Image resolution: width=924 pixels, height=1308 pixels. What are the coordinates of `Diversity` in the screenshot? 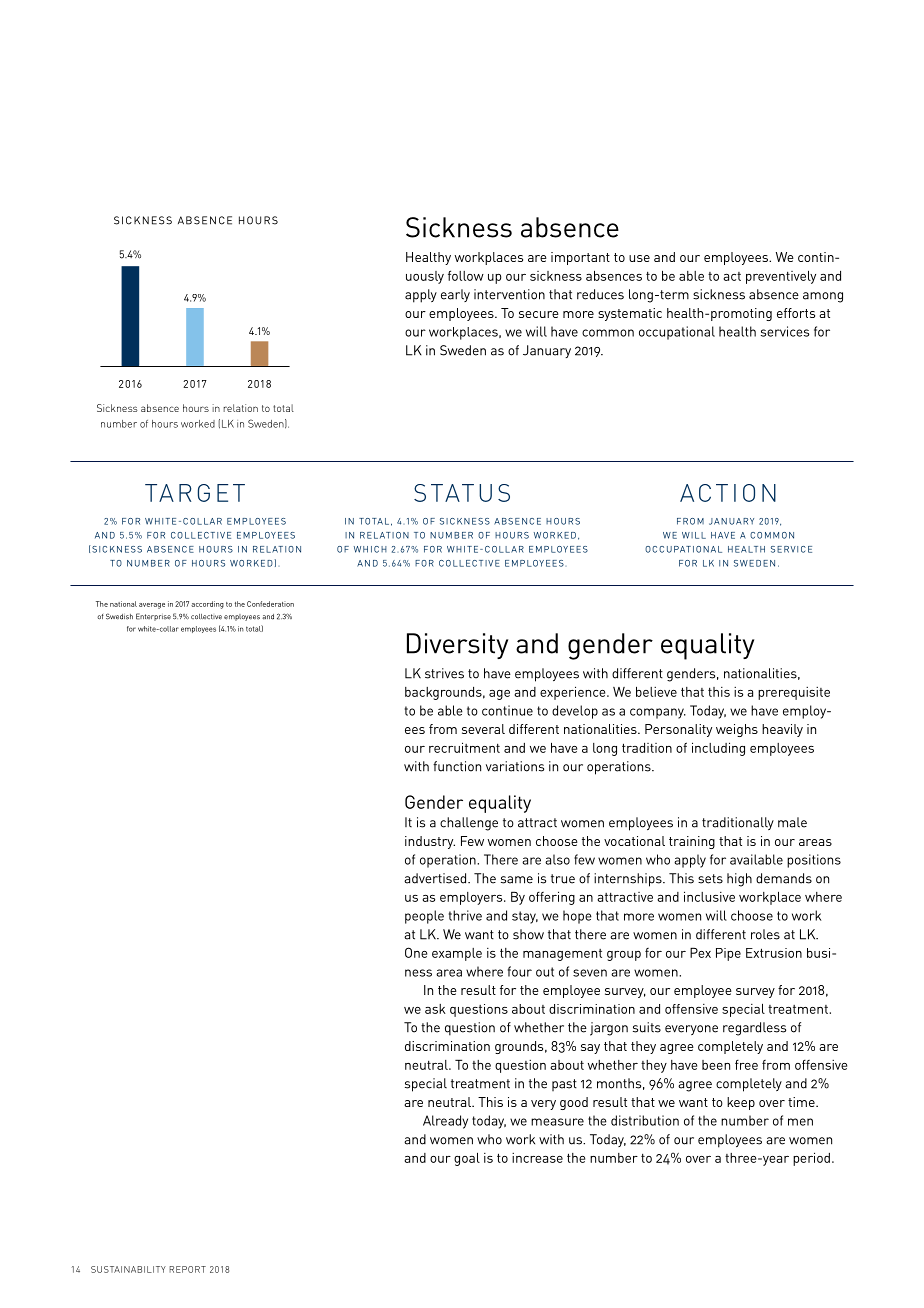 It's located at (457, 646).
